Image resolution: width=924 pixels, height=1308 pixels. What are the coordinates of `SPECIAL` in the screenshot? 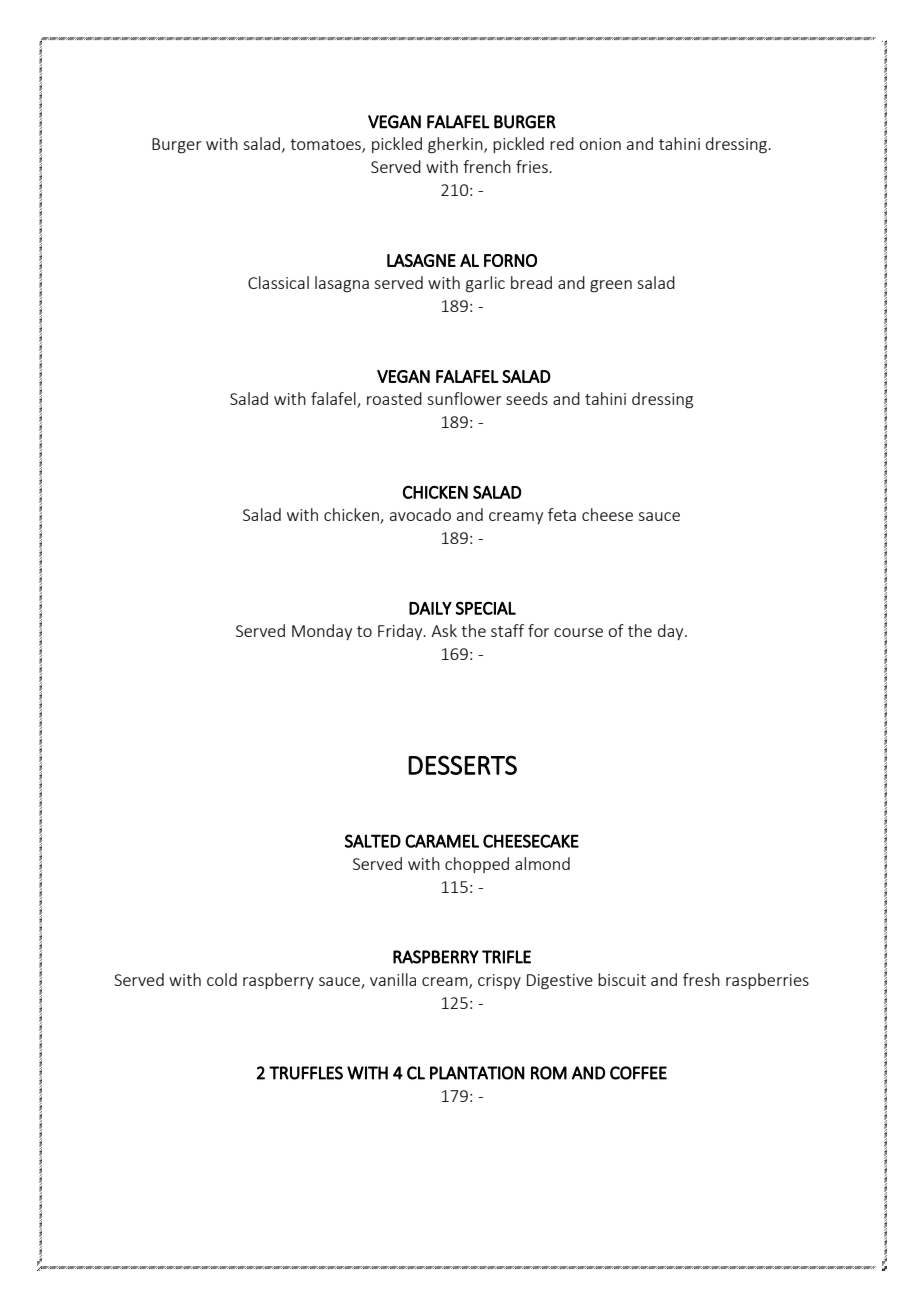 It's located at (486, 608).
